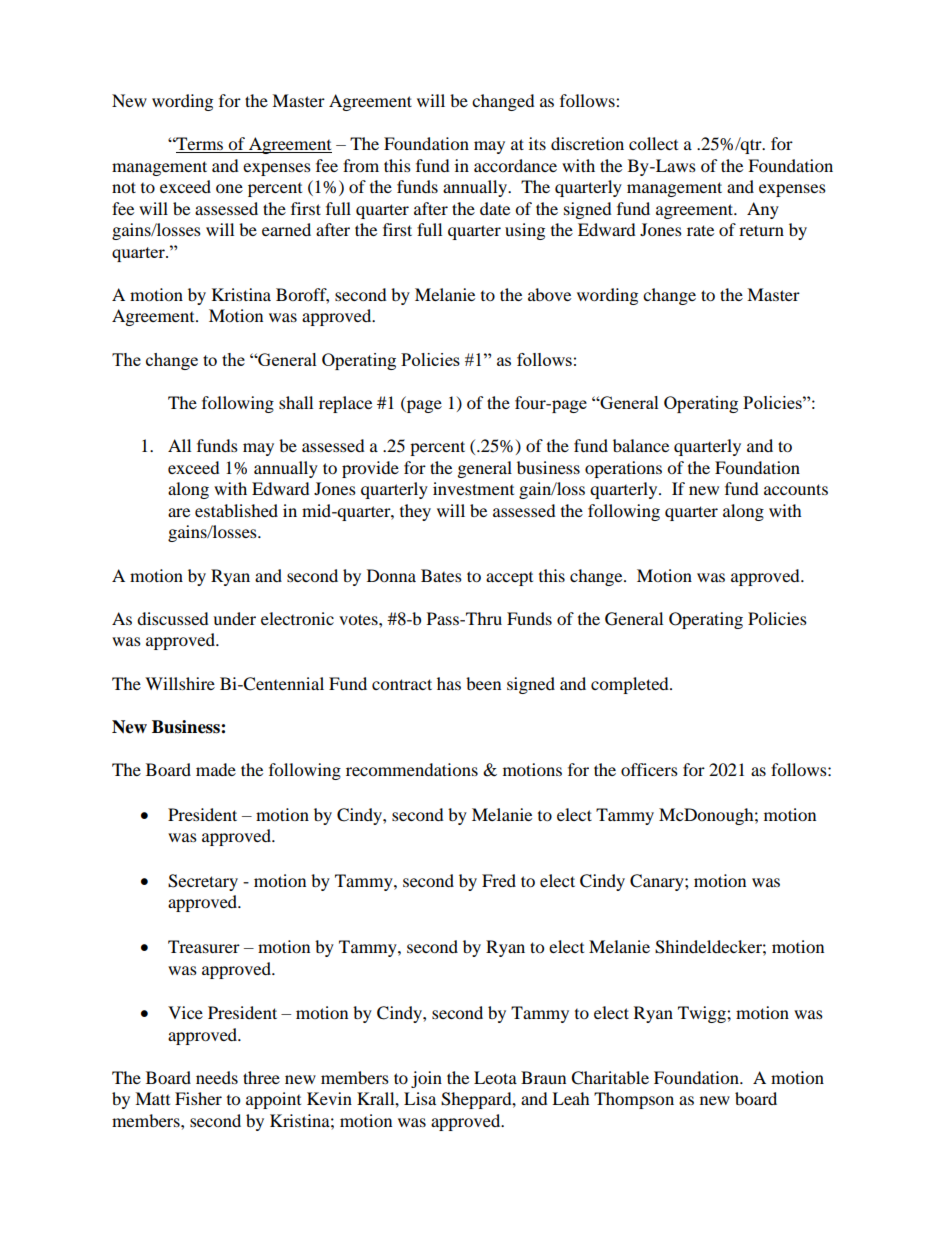 This screenshot has width=952, height=1233. I want to click on replace, so click(345, 404).
